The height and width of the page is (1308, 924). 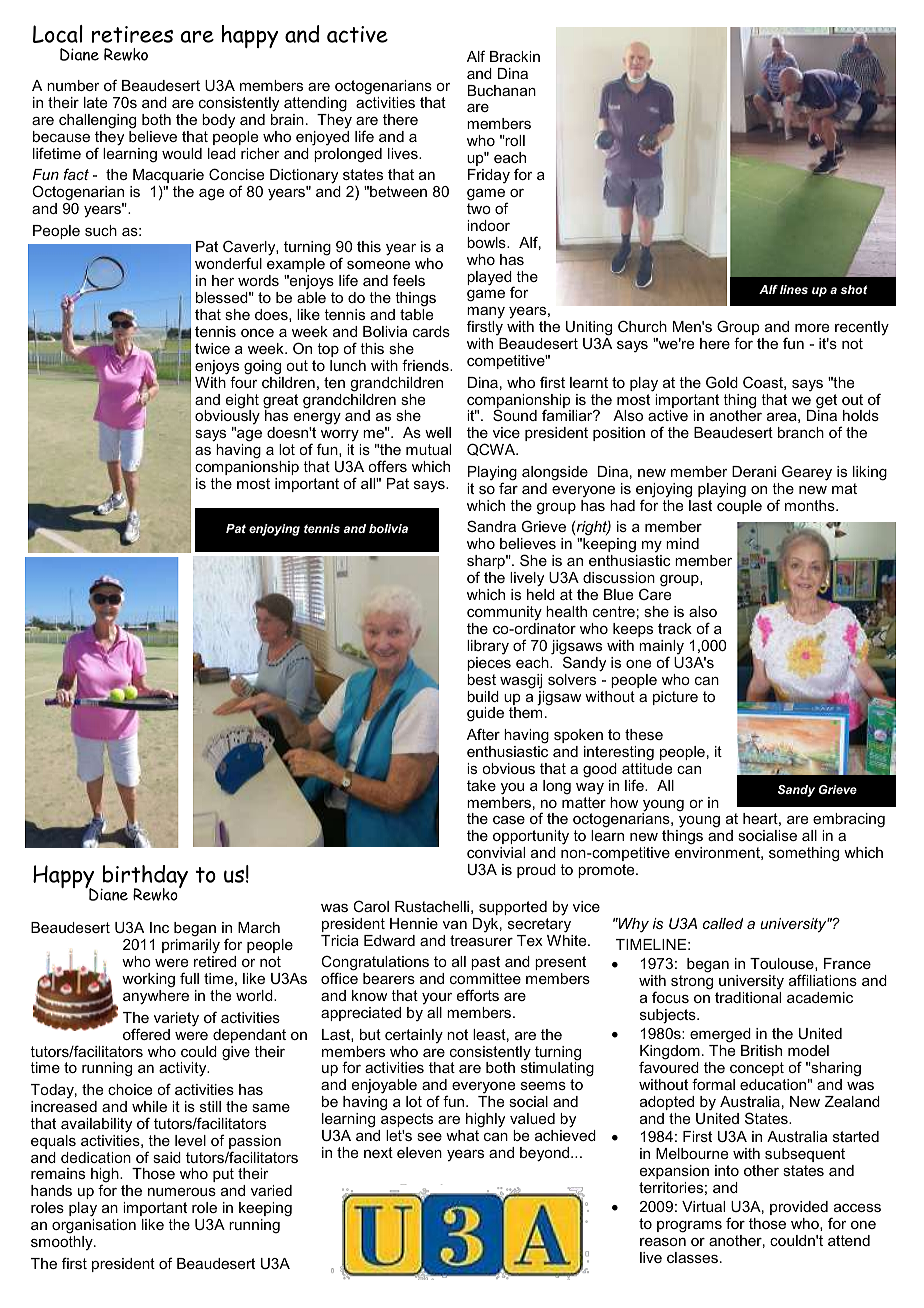 What do you see at coordinates (132, 34) in the page?
I see `retirees` at bounding box center [132, 34].
